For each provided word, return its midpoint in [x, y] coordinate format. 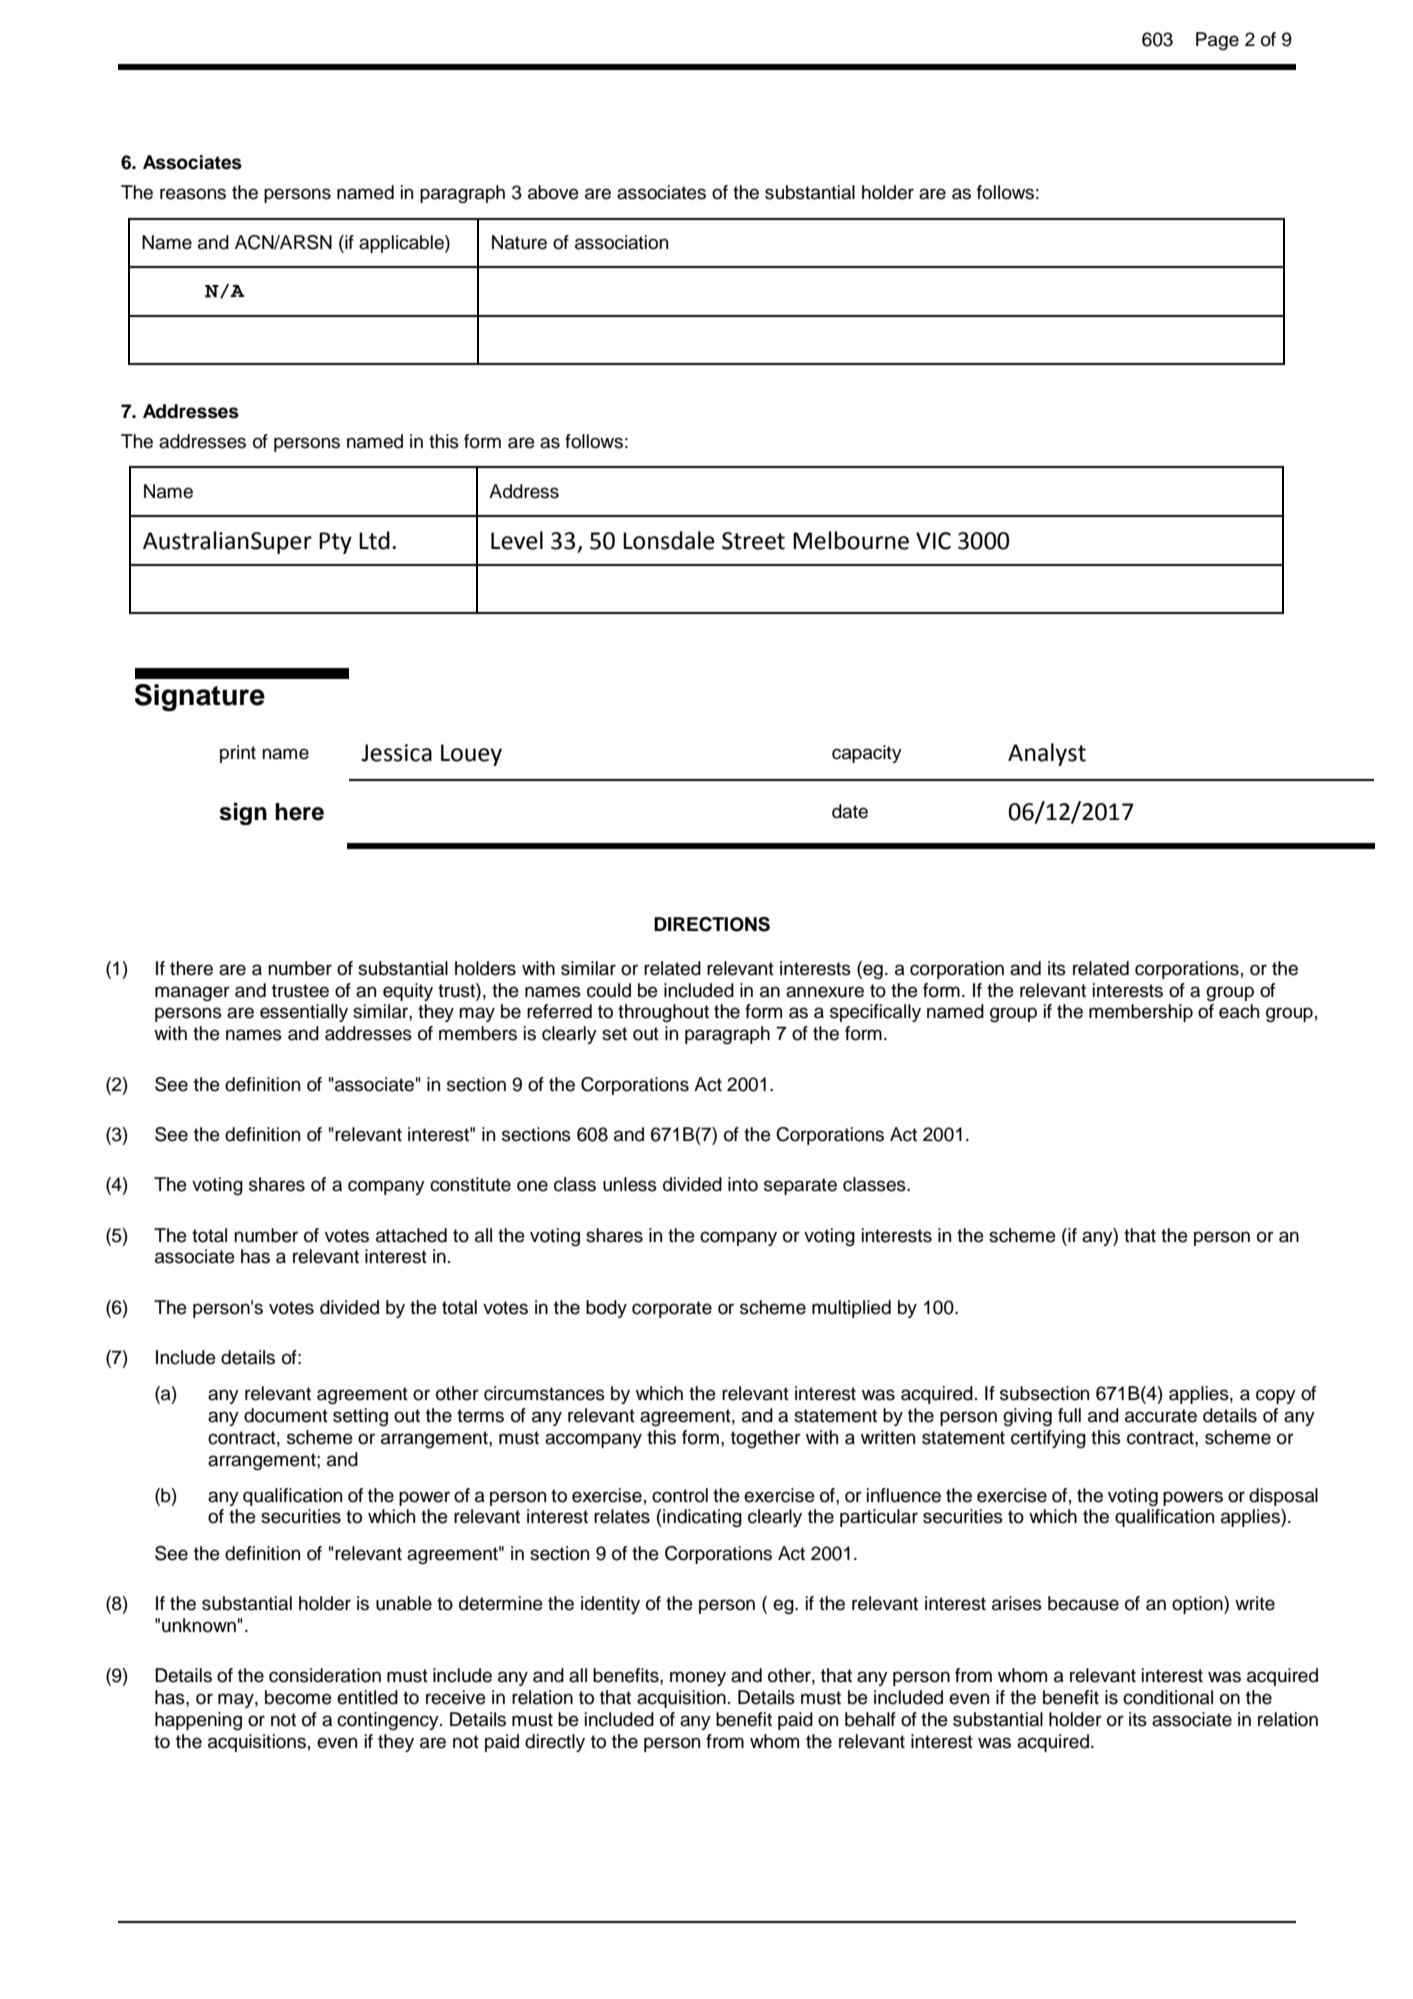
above [553, 192]
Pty [335, 543]
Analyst [1047, 754]
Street [753, 541]
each [1239, 1011]
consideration [325, 1675]
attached [411, 1235]
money [698, 1678]
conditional [1168, 1697]
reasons [193, 194]
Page [1217, 41]
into [743, 1184]
